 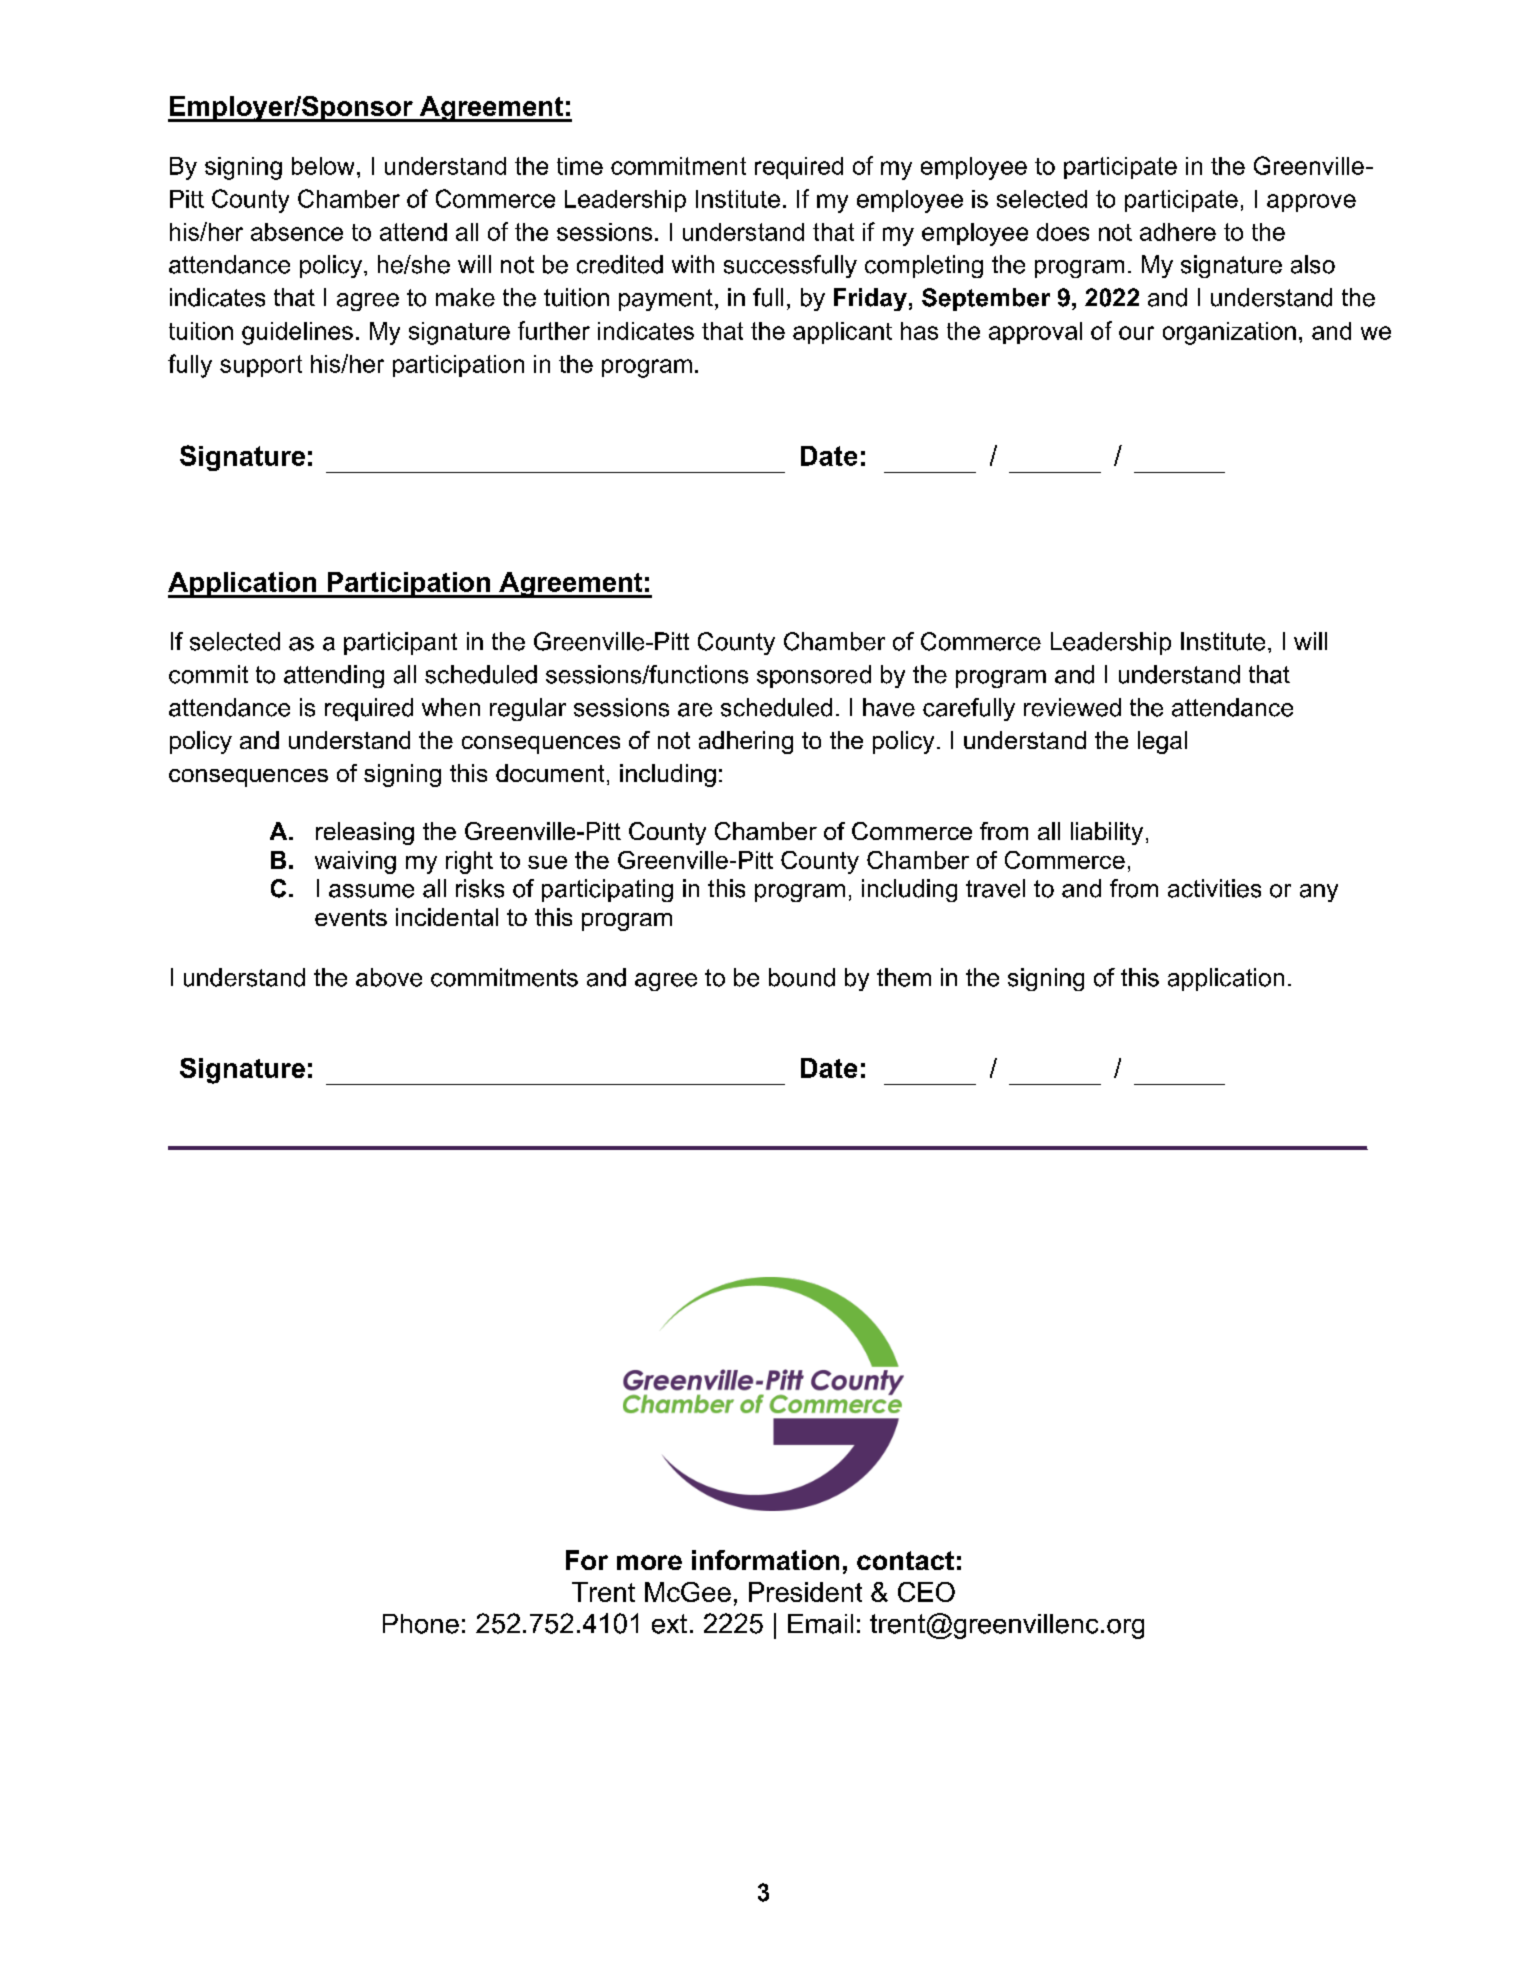 I want to click on activities, so click(x=1214, y=888).
